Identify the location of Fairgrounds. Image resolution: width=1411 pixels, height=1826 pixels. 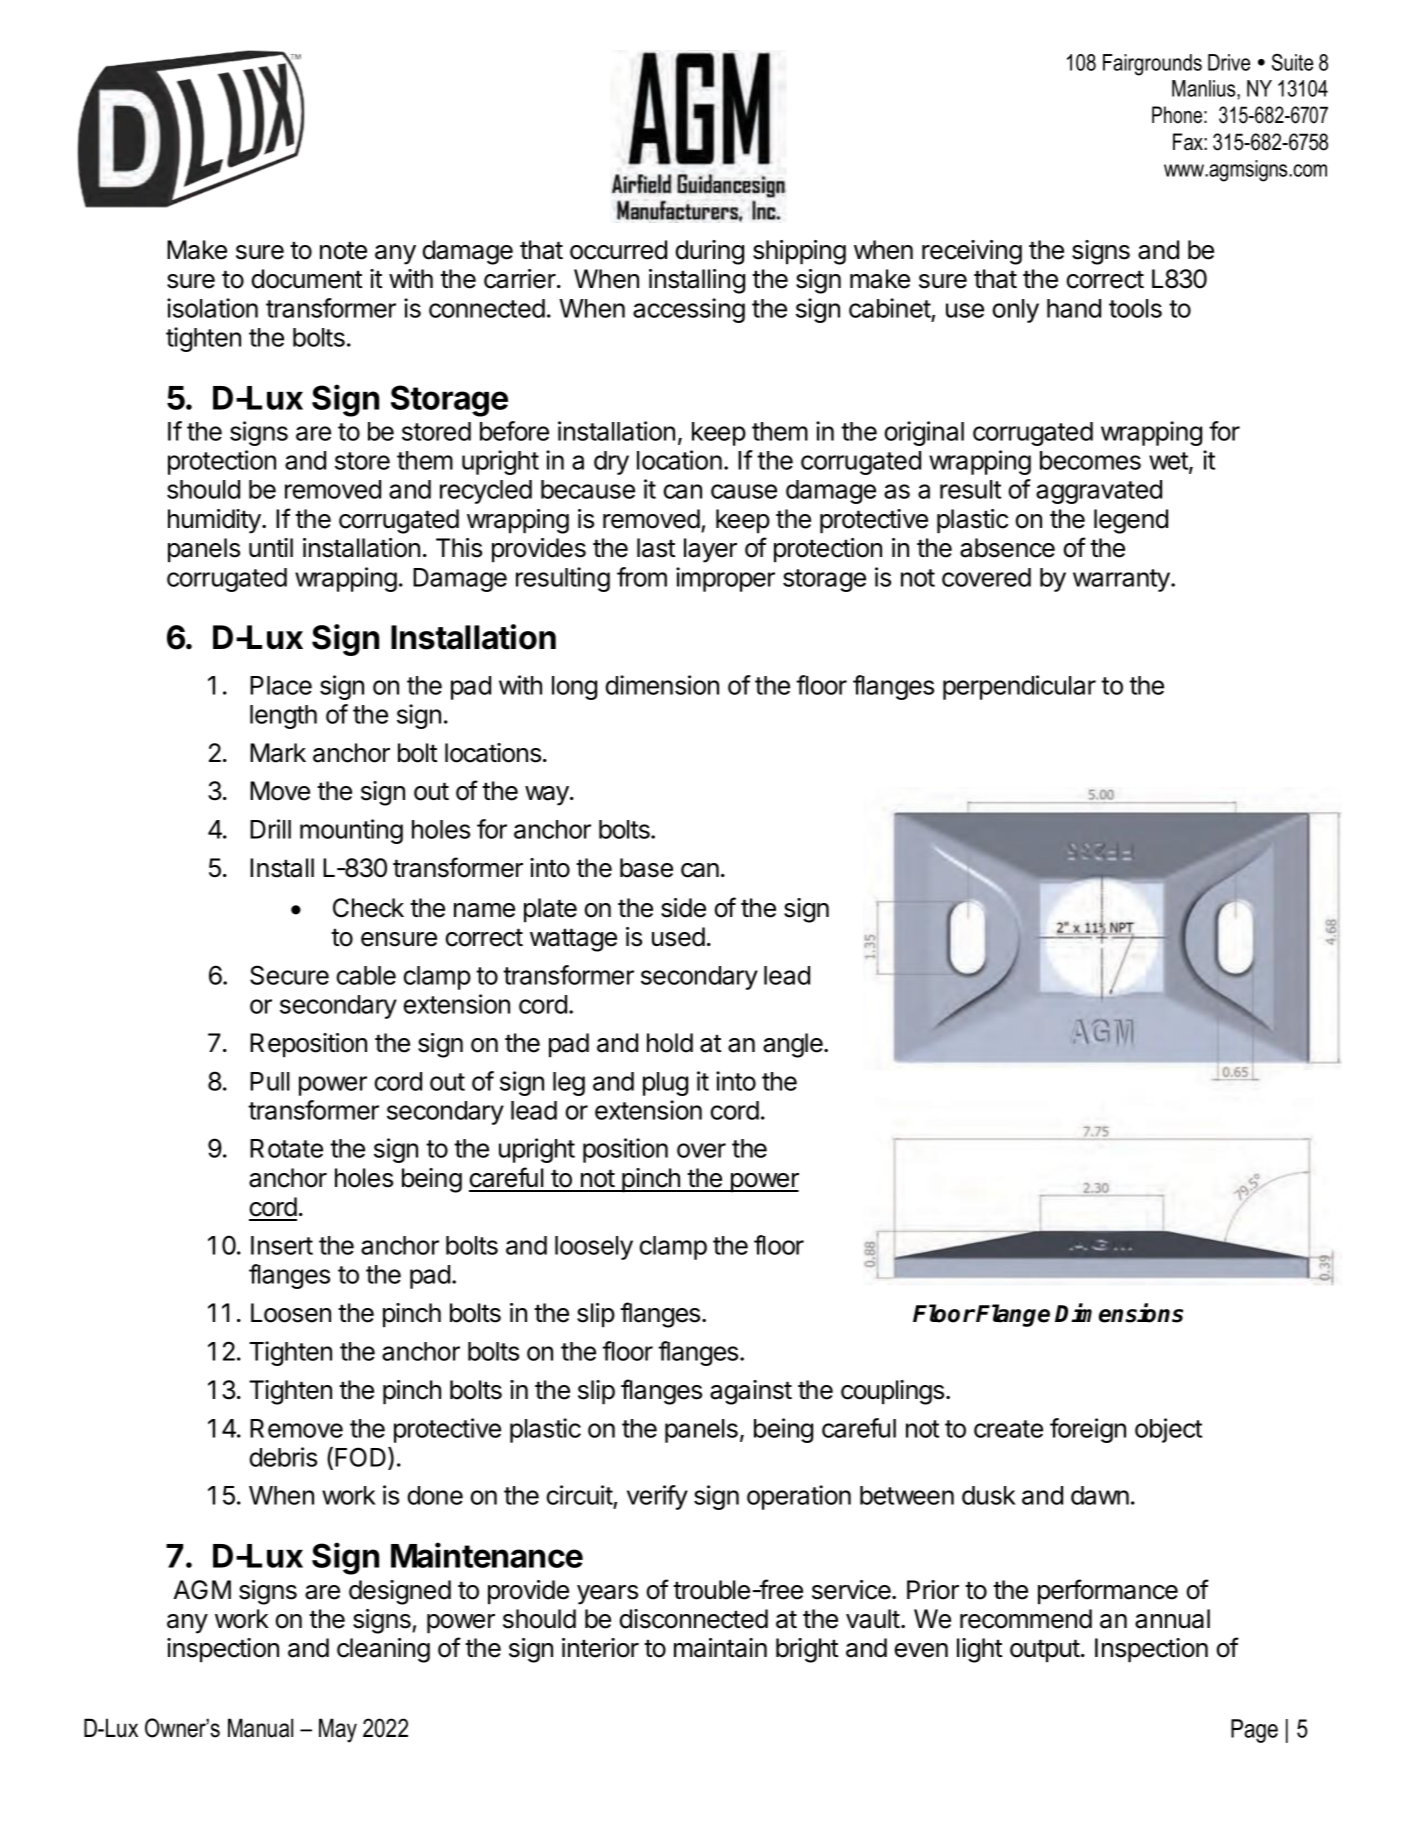
(1152, 65).
